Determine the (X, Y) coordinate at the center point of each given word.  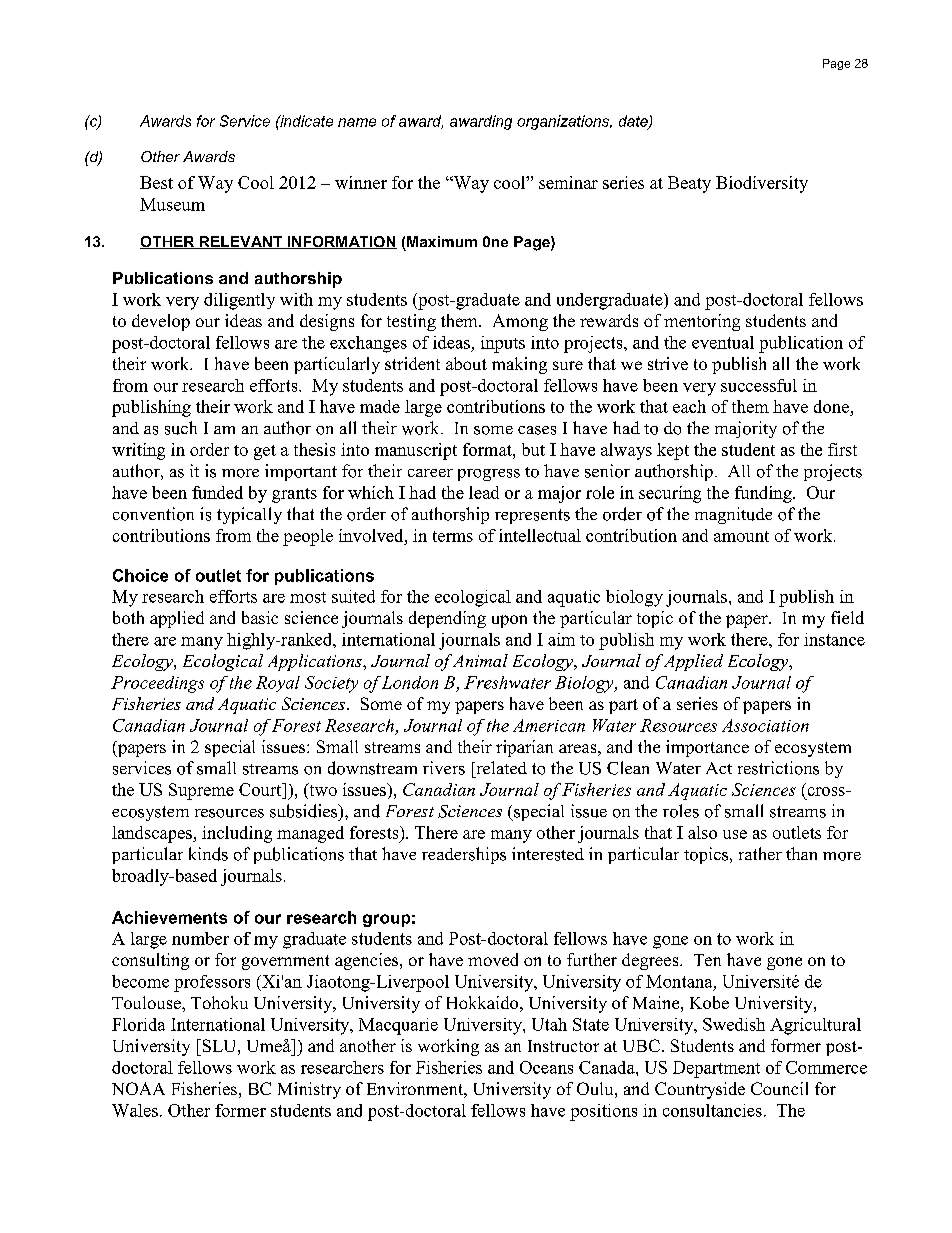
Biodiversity (762, 184)
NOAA (138, 1088)
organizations (564, 122)
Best (156, 182)
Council (779, 1088)
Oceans (546, 1067)
